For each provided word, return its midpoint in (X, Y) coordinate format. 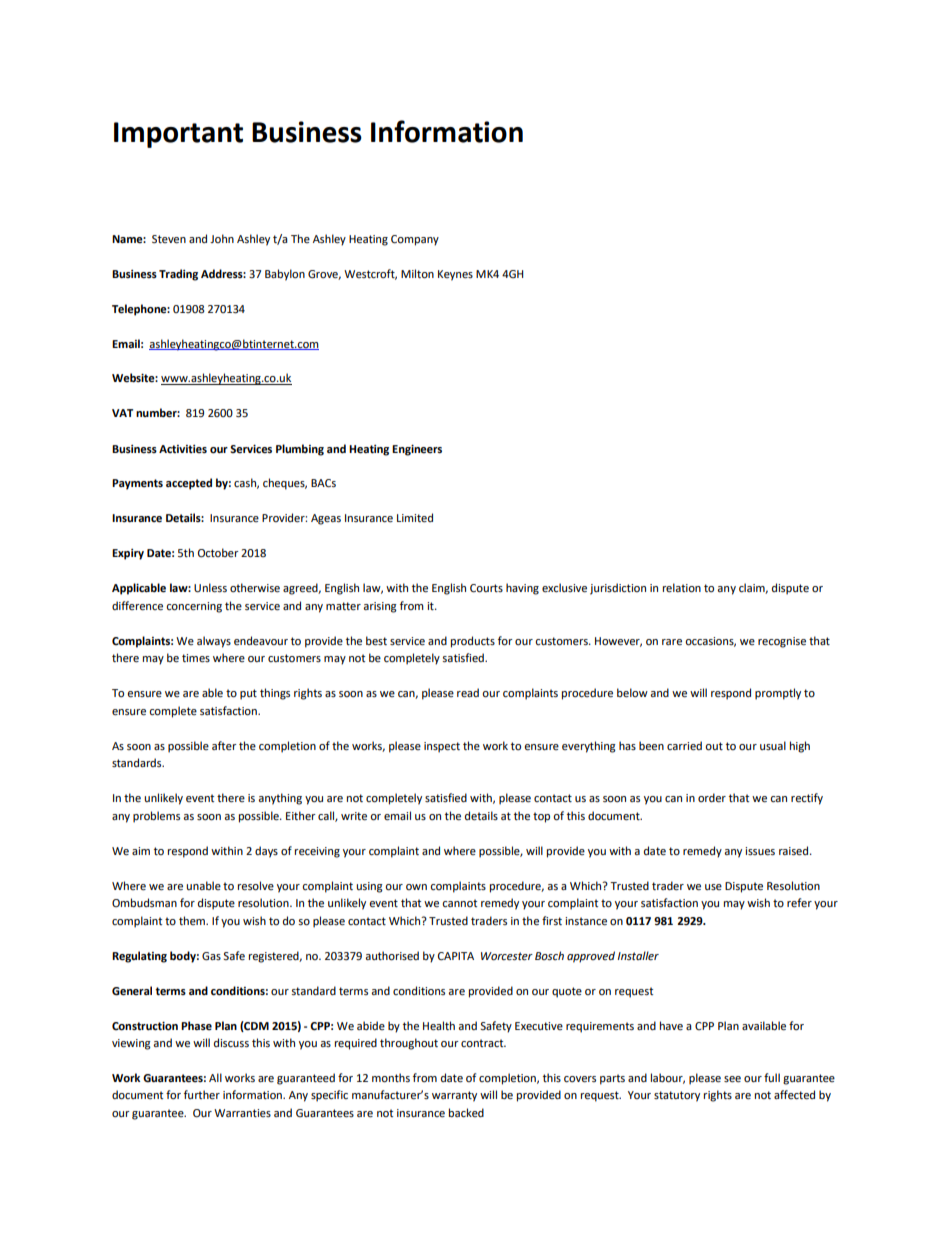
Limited (415, 518)
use (713, 887)
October (218, 553)
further (202, 1095)
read (468, 693)
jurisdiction (618, 589)
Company (415, 240)
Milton (417, 274)
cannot (459, 903)
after (224, 745)
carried (684, 746)
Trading (178, 275)
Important (178, 135)
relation (682, 588)
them (193, 920)
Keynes (455, 275)
